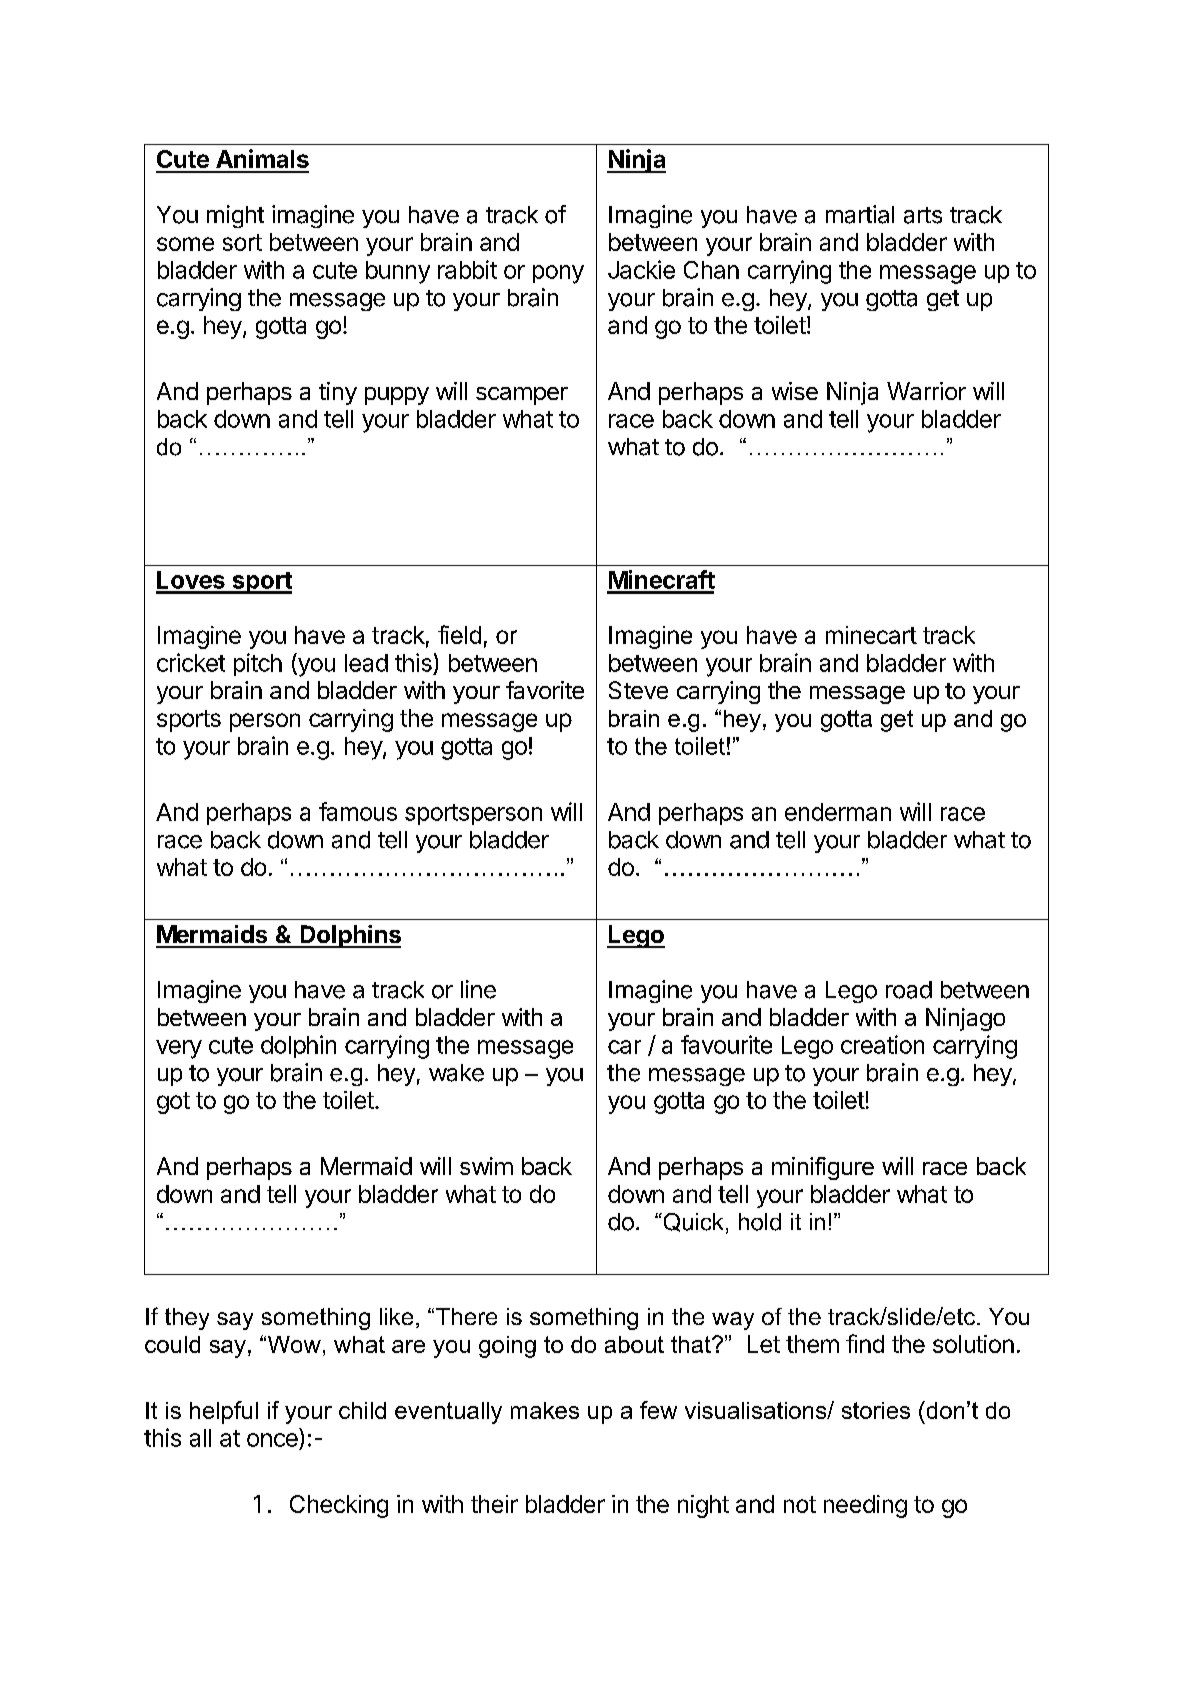 Image resolution: width=1193 pixels, height=1687 pixels. I want to click on Warrior, so click(926, 391).
